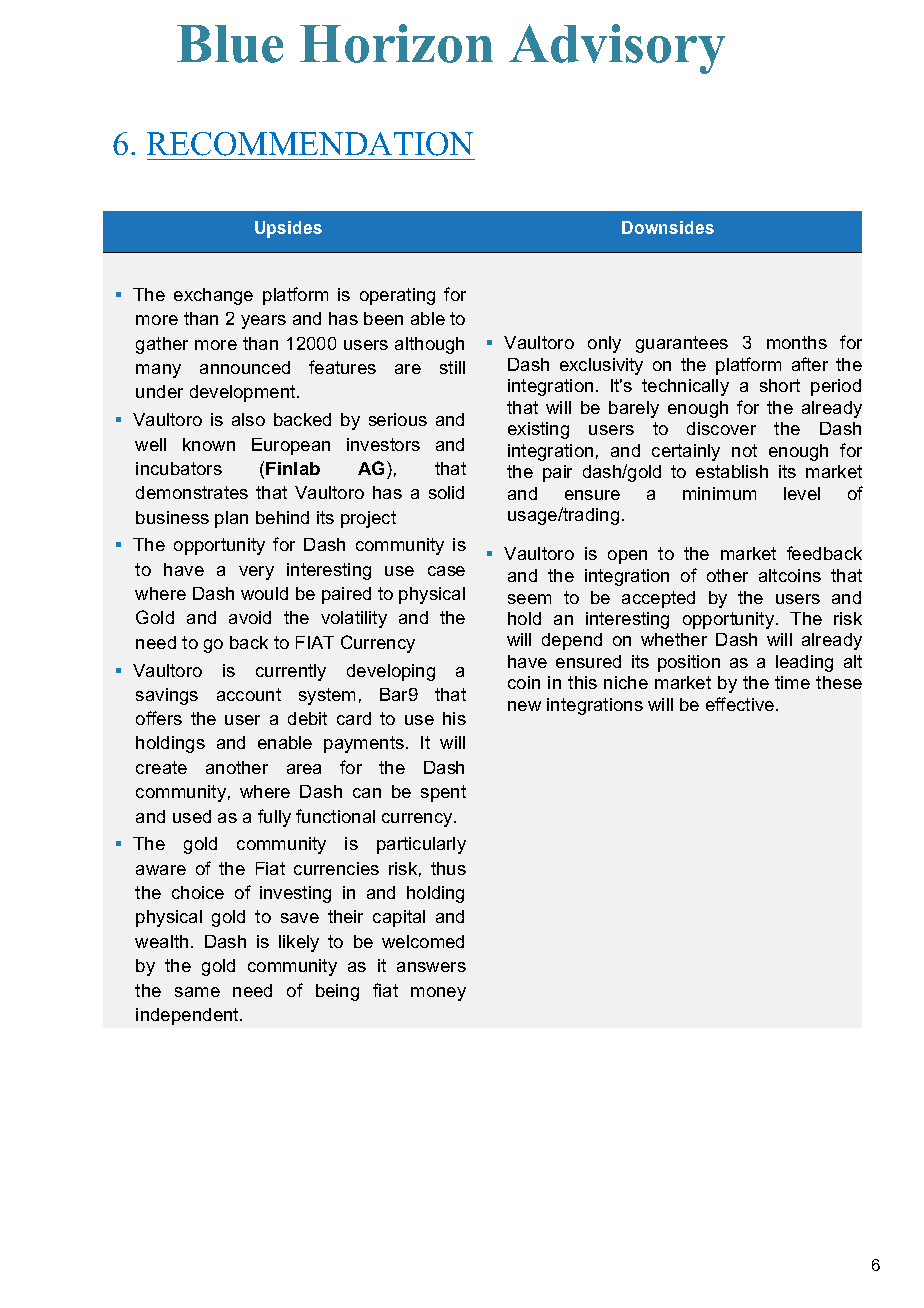 The width and height of the page is (924, 1308). Describe the element at coordinates (668, 227) in the page. I see `Downsides` at that location.
